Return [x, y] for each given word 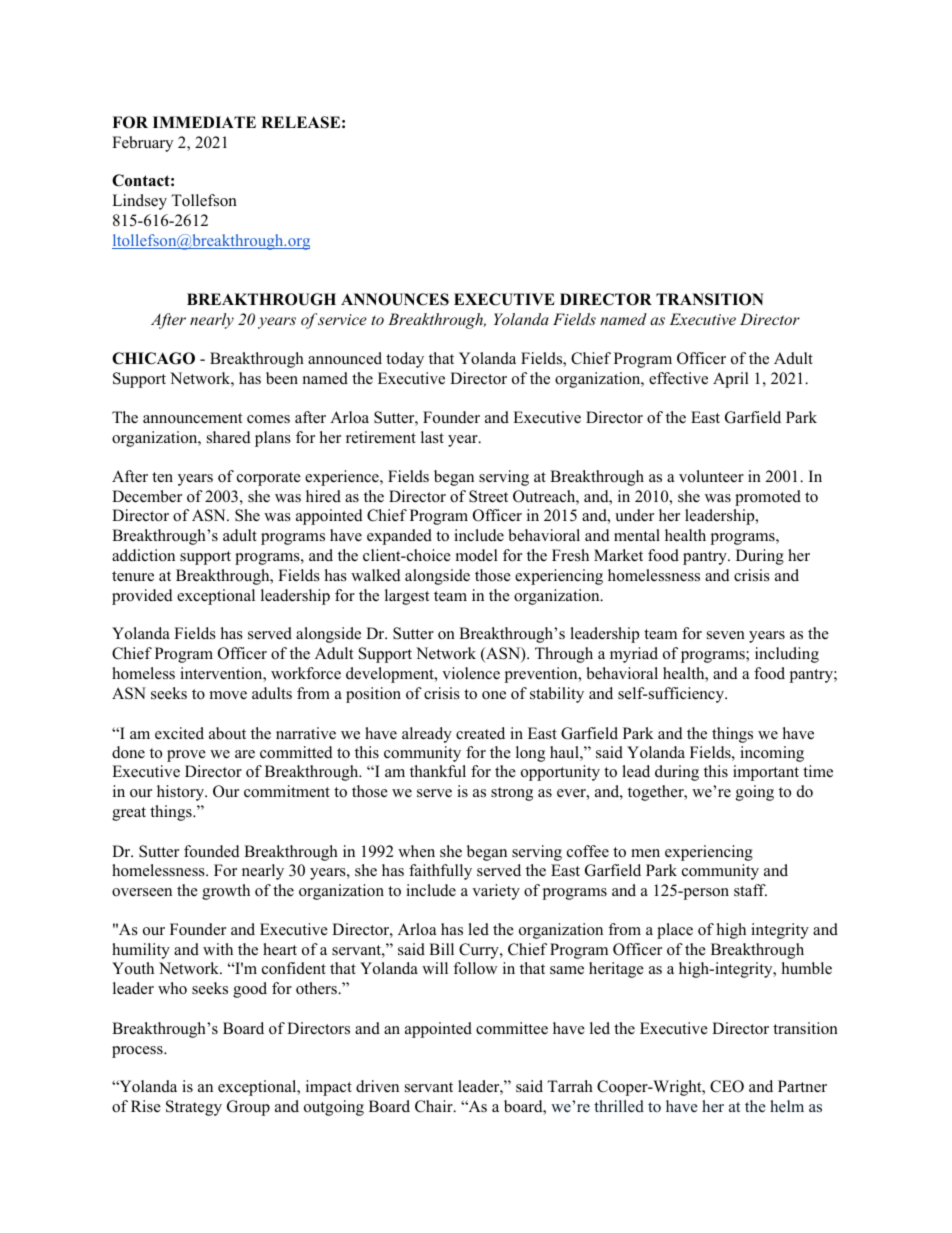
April [731, 380]
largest [407, 597]
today [405, 360]
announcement [192, 418]
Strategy [194, 1108]
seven [726, 635]
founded [212, 851]
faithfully [440, 872]
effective [678, 378]
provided [142, 597]
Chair [435, 1106]
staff [750, 890]
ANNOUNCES [395, 299]
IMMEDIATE [204, 122]
